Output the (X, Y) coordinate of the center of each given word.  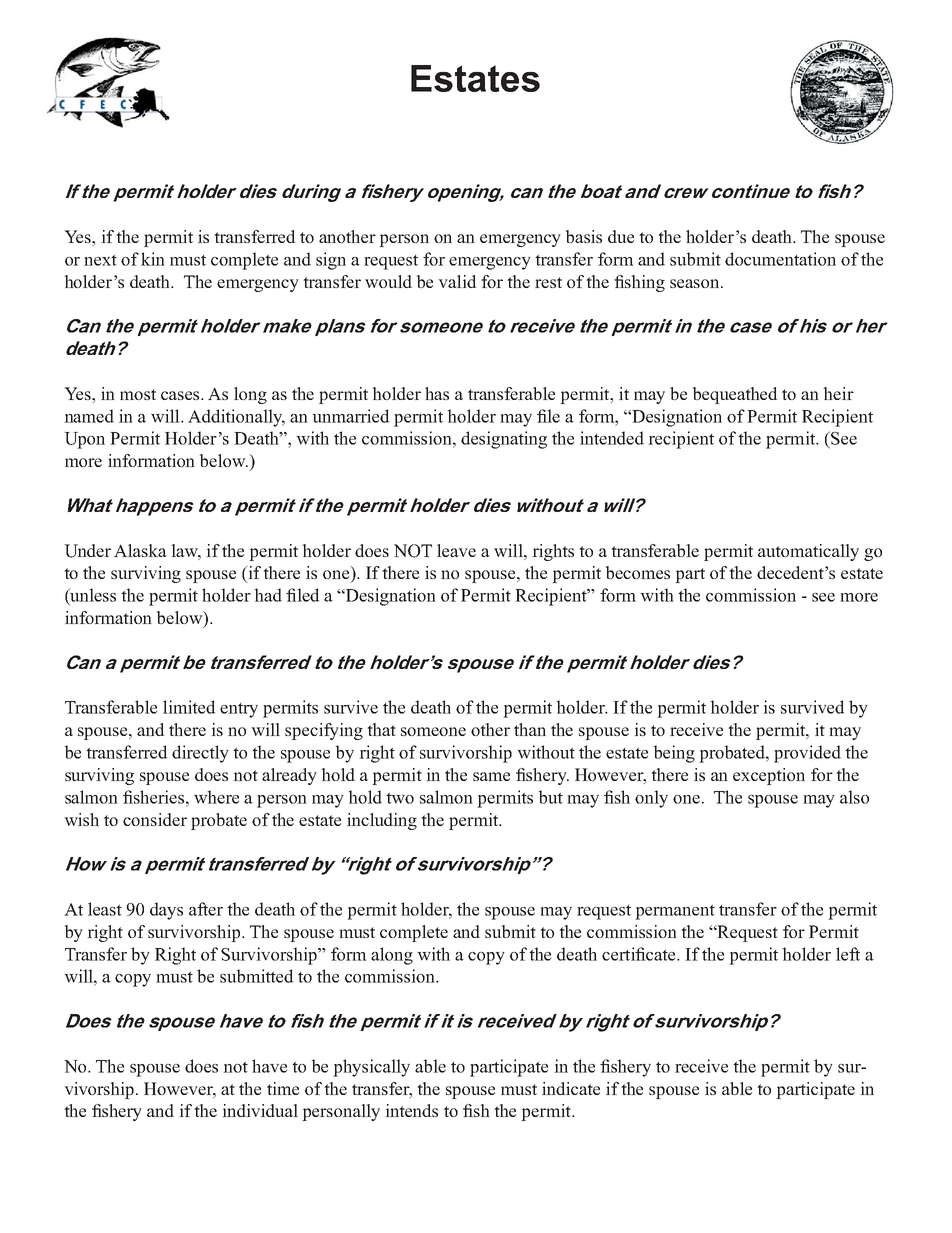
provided (807, 754)
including (382, 821)
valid (457, 281)
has (437, 393)
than (530, 729)
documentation (780, 259)
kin (153, 259)
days (166, 911)
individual (260, 1110)
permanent (675, 912)
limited (189, 707)
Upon (84, 440)
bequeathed (735, 395)
